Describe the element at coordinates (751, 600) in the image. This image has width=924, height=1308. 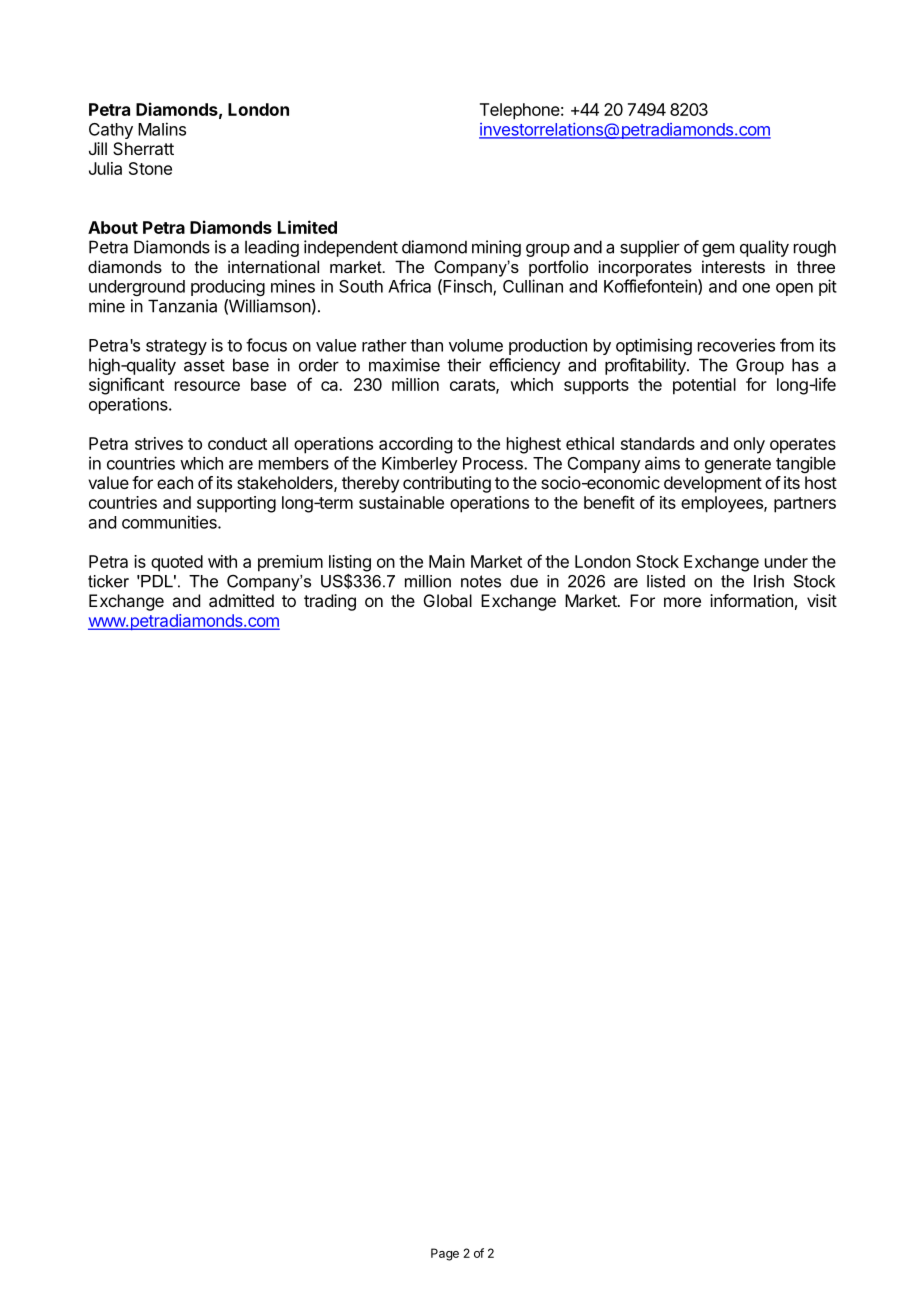
I see `information` at that location.
